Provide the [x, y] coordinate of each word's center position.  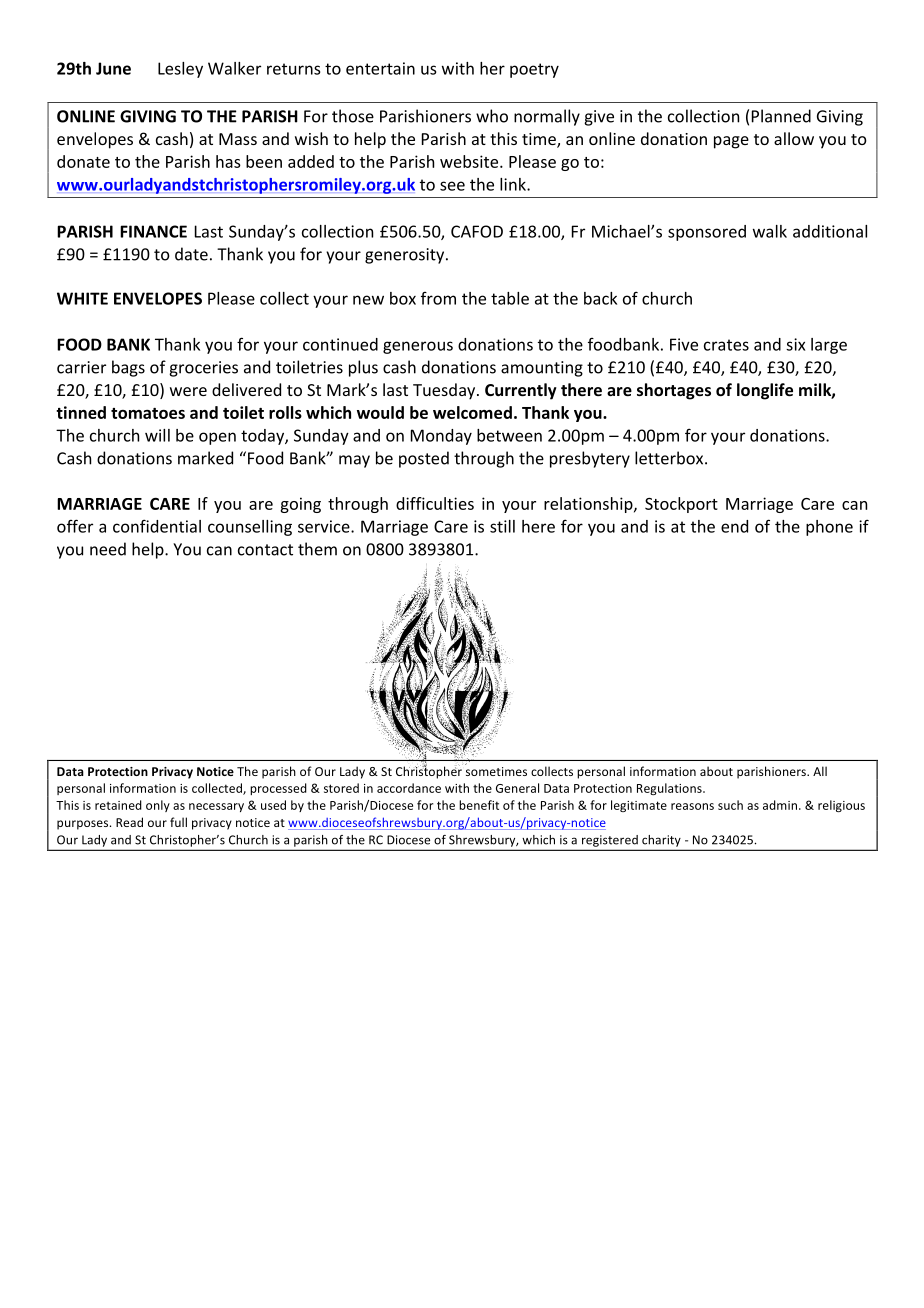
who [492, 116]
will [157, 435]
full [178, 822]
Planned [781, 116]
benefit [479, 805]
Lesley [180, 70]
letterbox [670, 458]
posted [424, 459]
